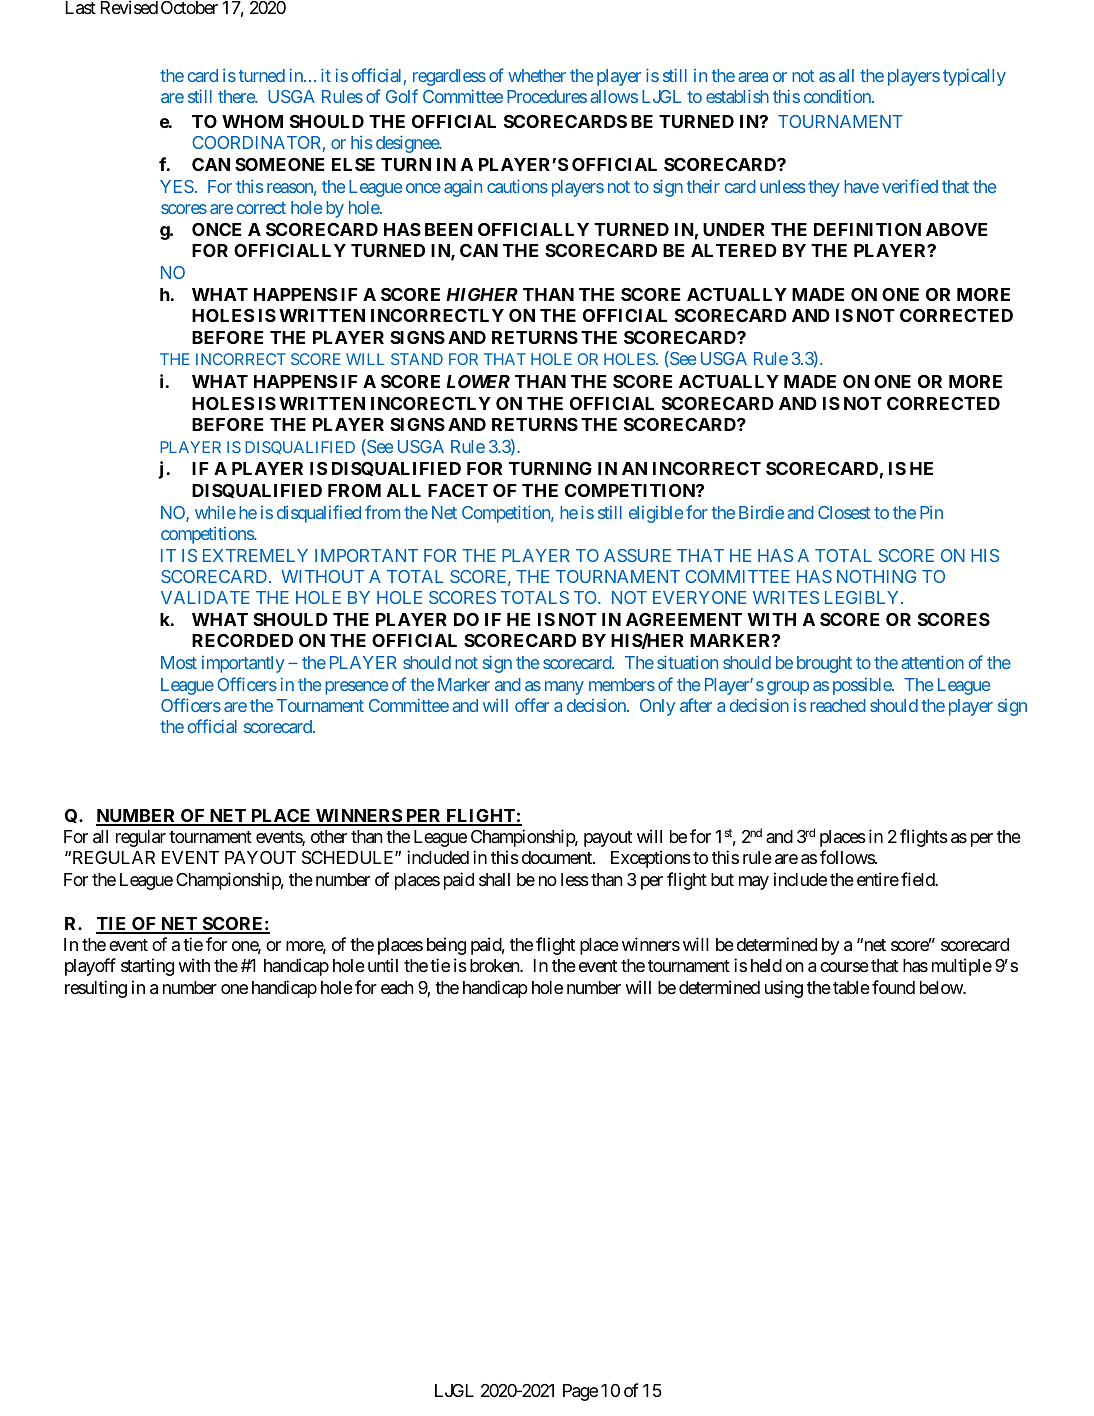  I want to click on LOWER, so click(478, 381).
